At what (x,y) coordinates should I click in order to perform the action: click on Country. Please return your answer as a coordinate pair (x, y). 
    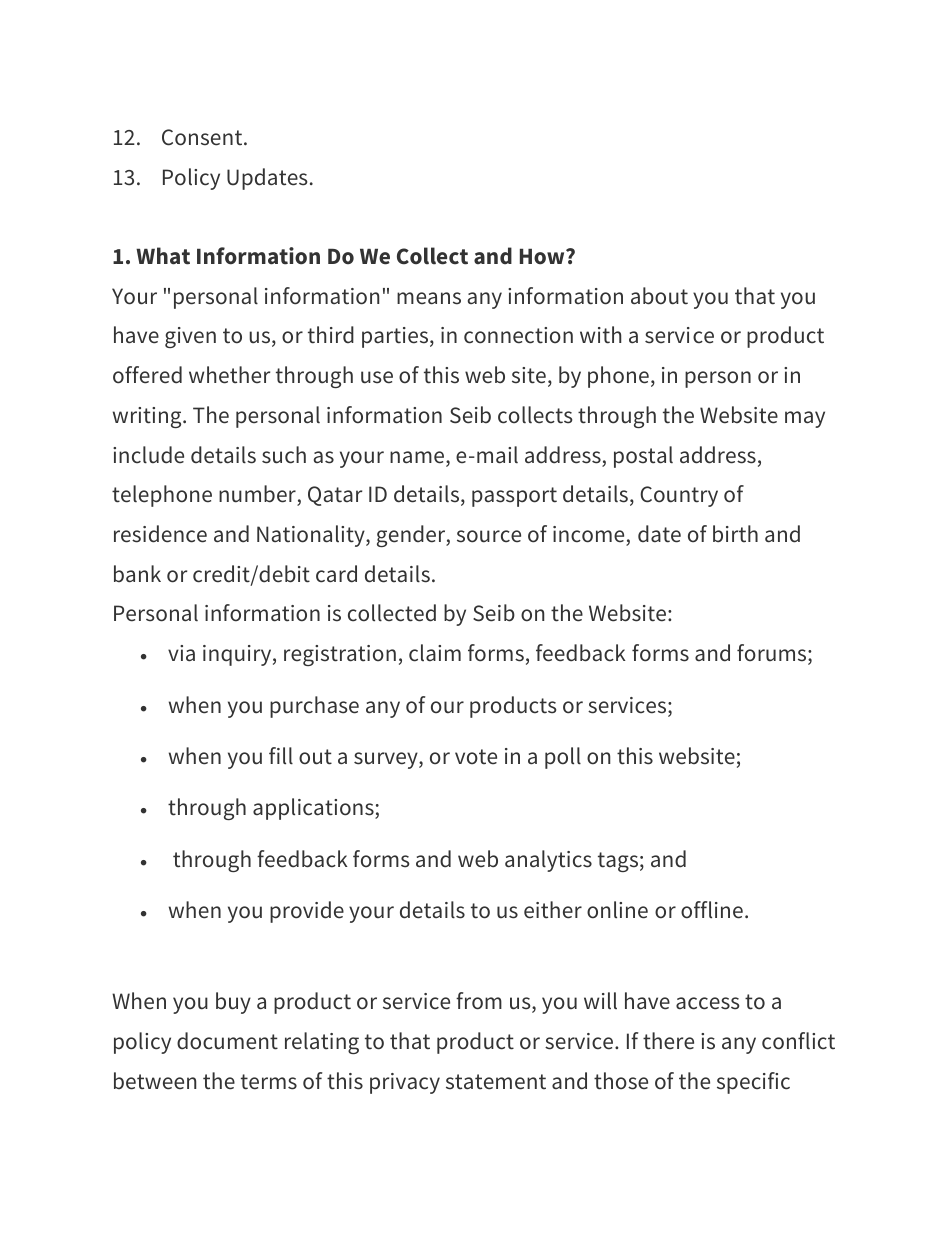
    Looking at the image, I should click on (679, 496).
